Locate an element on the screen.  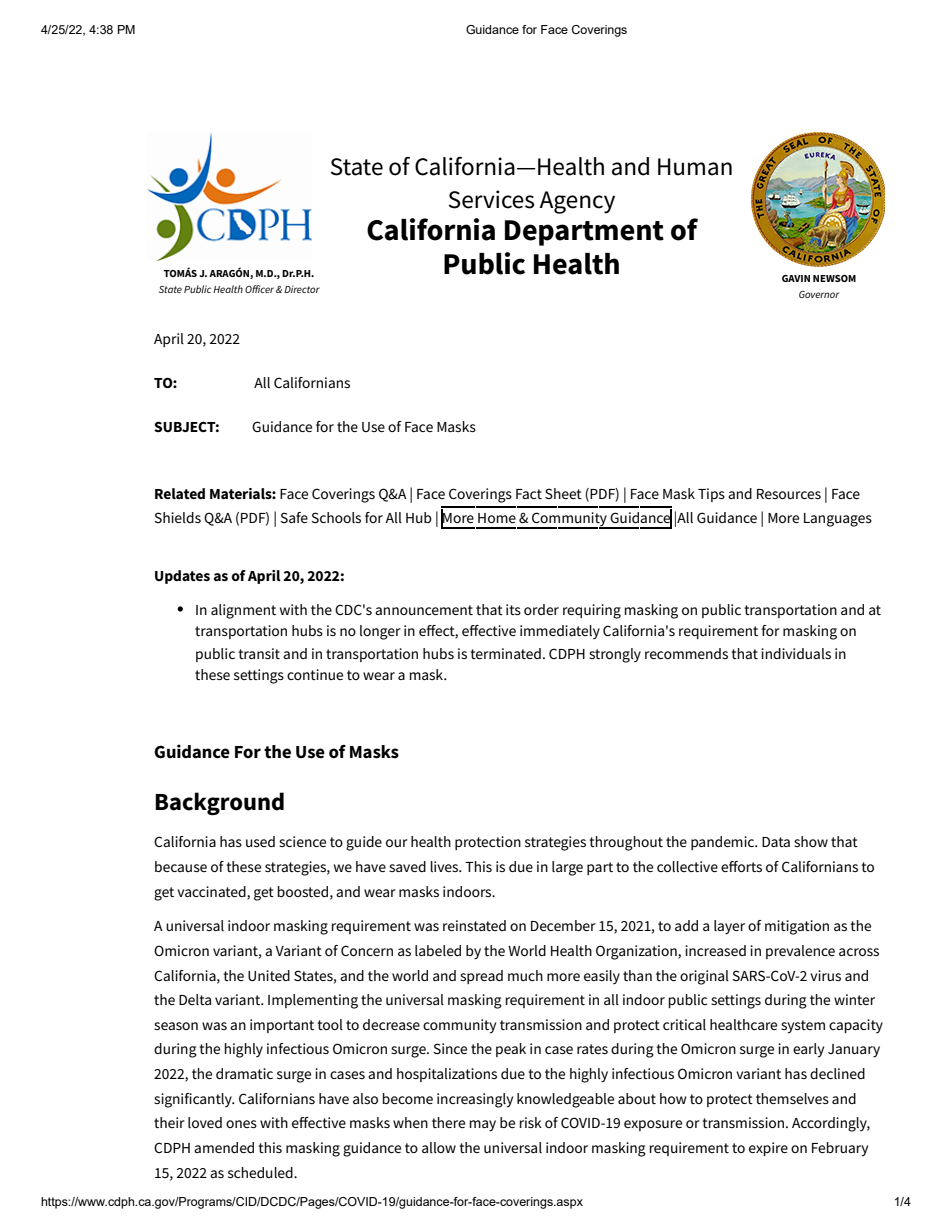
Home is located at coordinates (497, 518).
